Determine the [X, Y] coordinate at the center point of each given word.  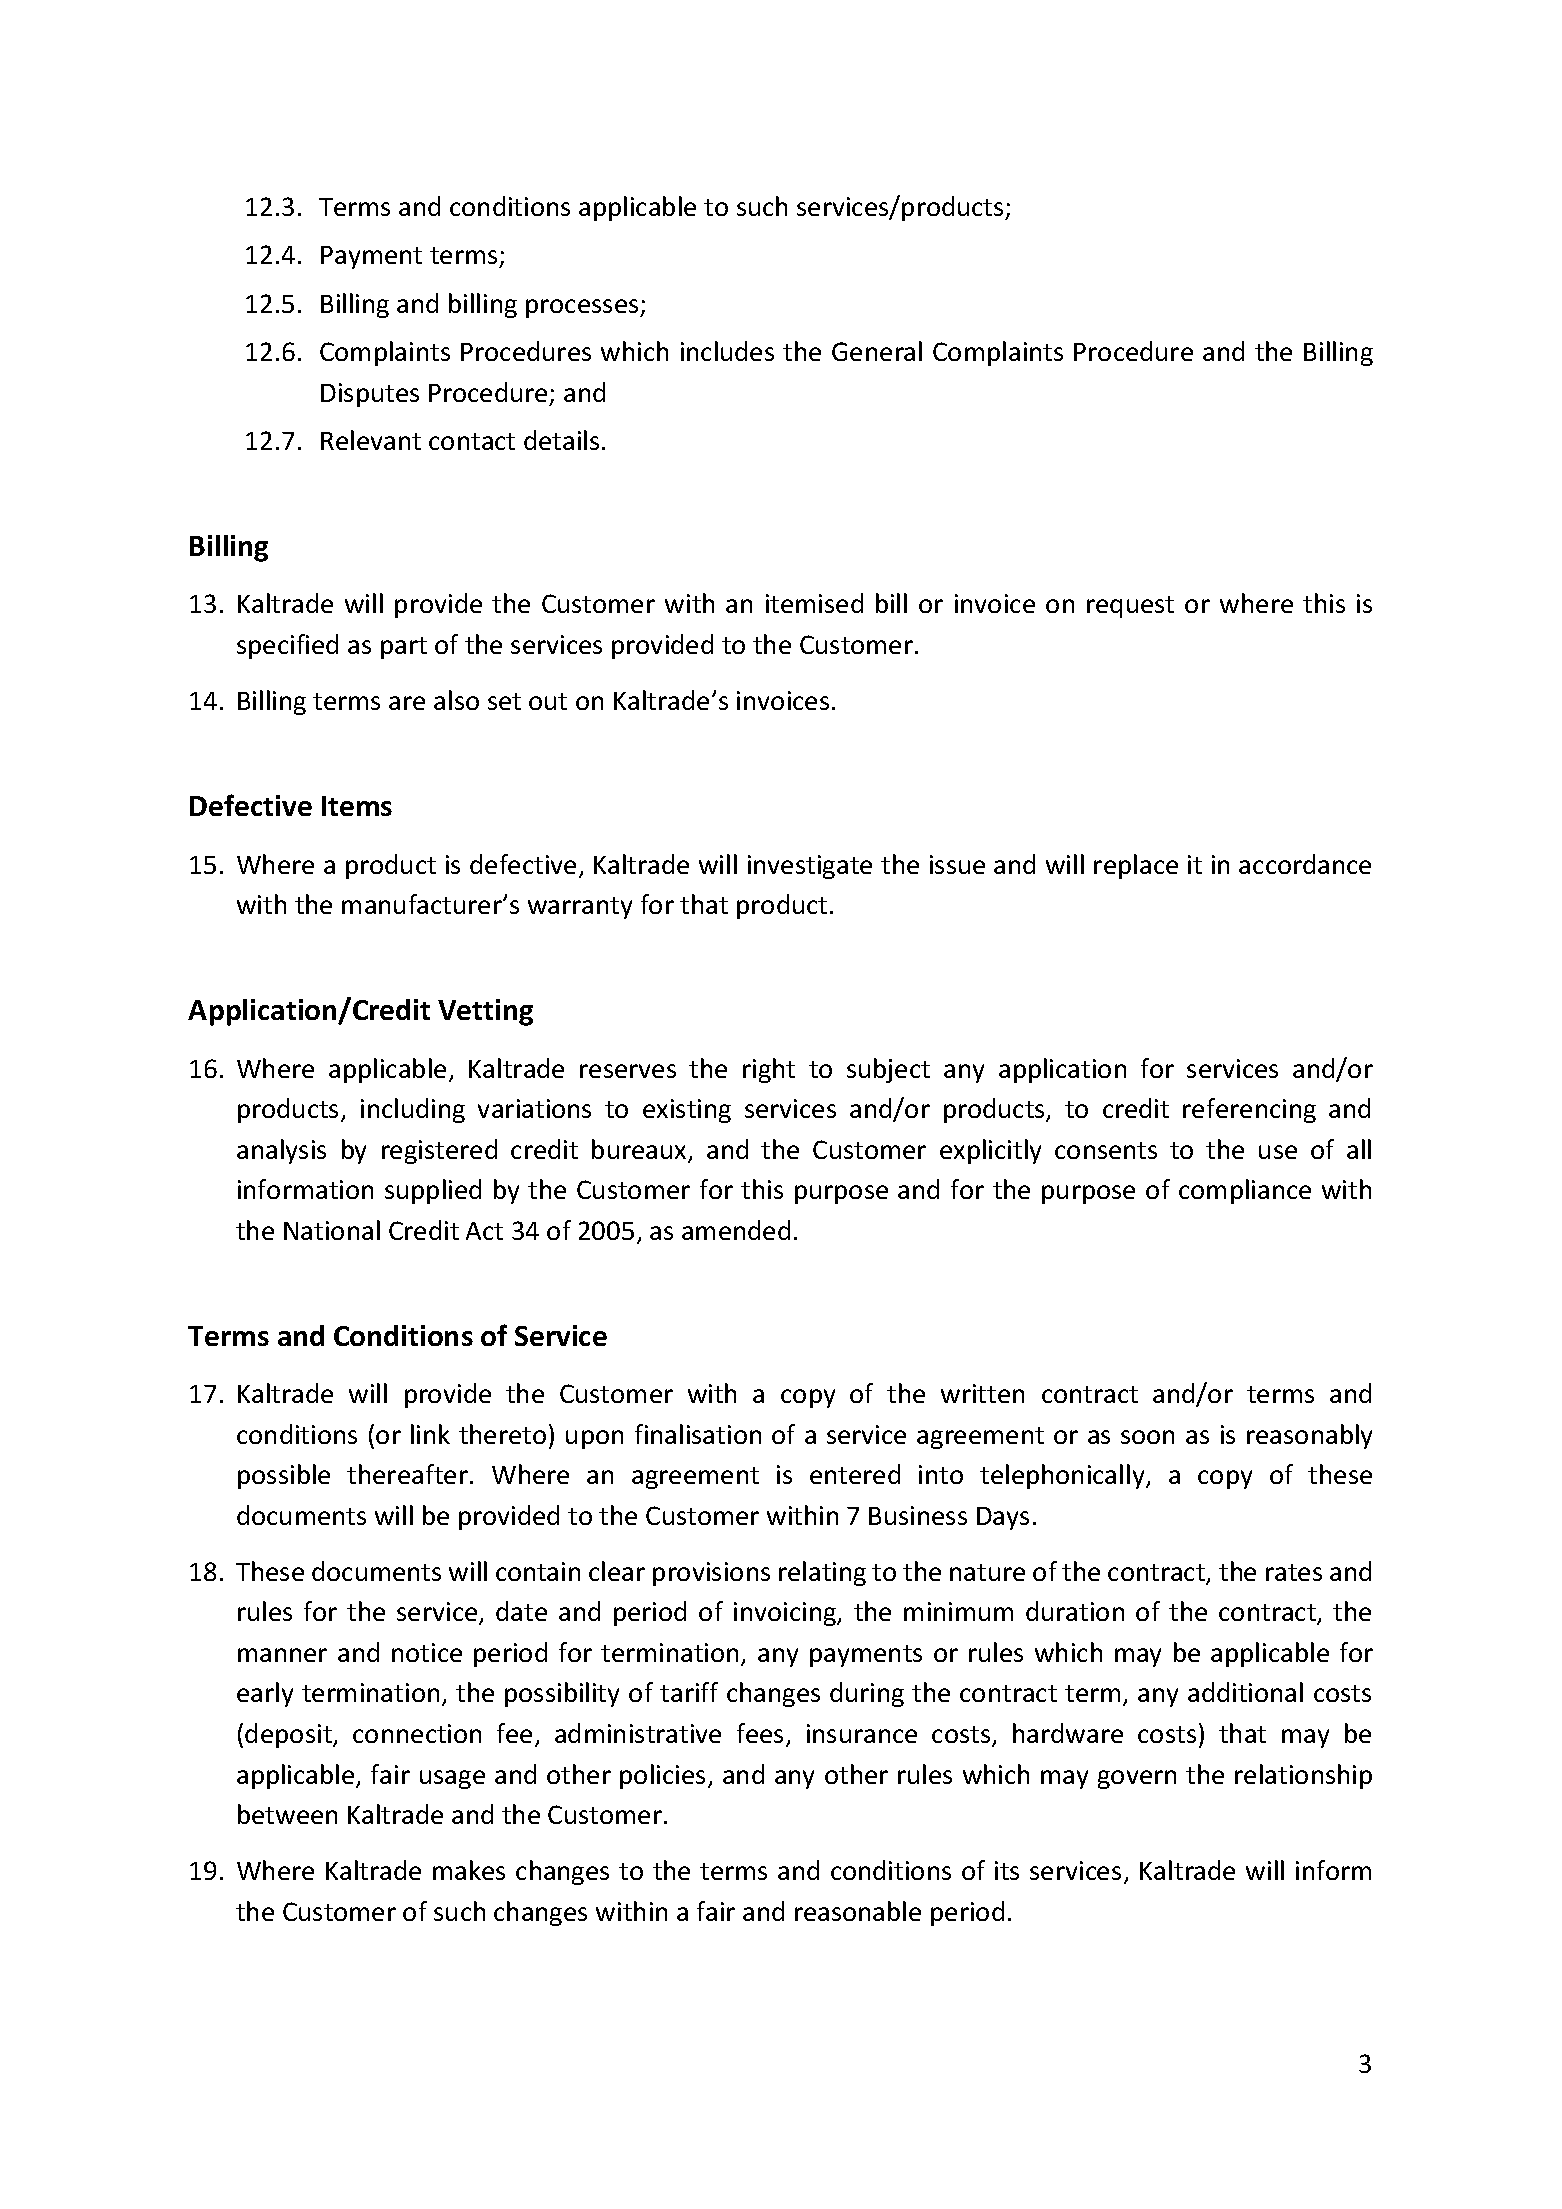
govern [1137, 1779]
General [877, 351]
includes [727, 351]
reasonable [858, 1911]
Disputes [370, 395]
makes [469, 1870]
